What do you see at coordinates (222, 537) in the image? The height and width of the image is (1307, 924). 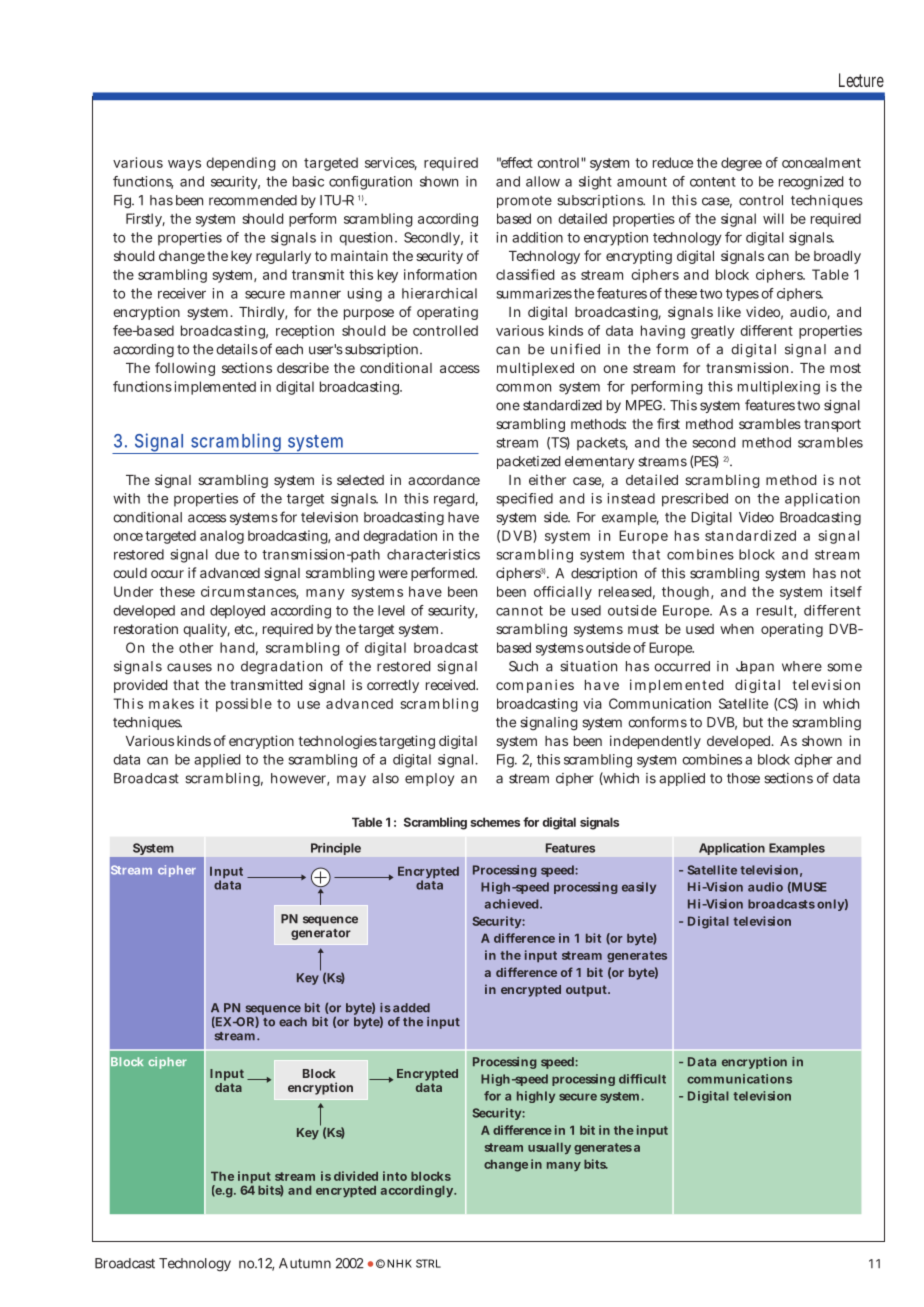 I see `analog` at bounding box center [222, 537].
